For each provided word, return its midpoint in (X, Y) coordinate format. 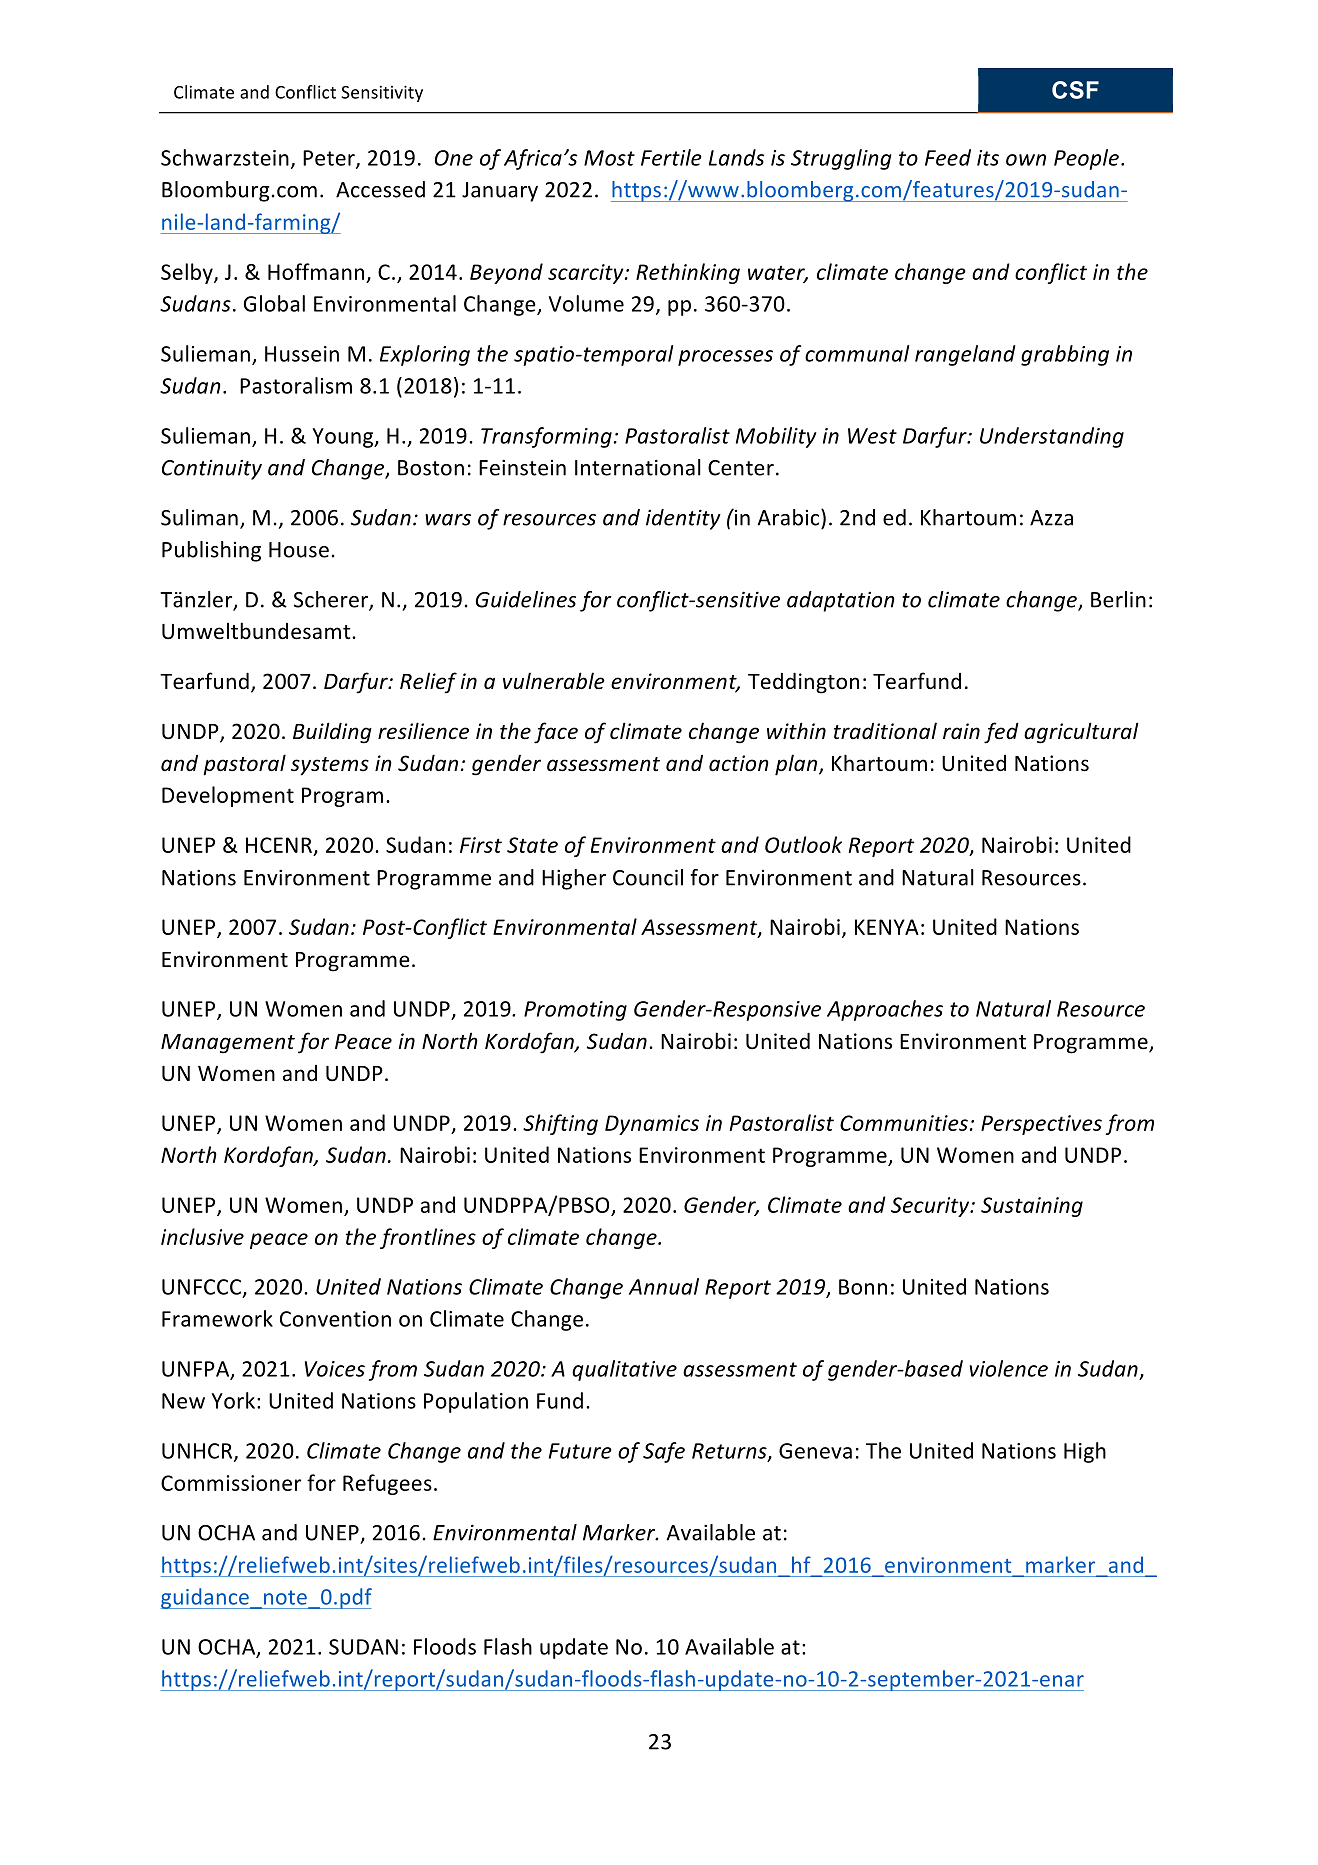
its (988, 158)
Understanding (1052, 437)
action (739, 763)
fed (1001, 733)
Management (228, 1044)
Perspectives (1041, 1125)
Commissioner (231, 1483)
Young (344, 438)
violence (1008, 1368)
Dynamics (652, 1125)
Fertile (671, 157)
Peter (330, 159)
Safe (664, 1452)
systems (330, 766)
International (638, 467)
